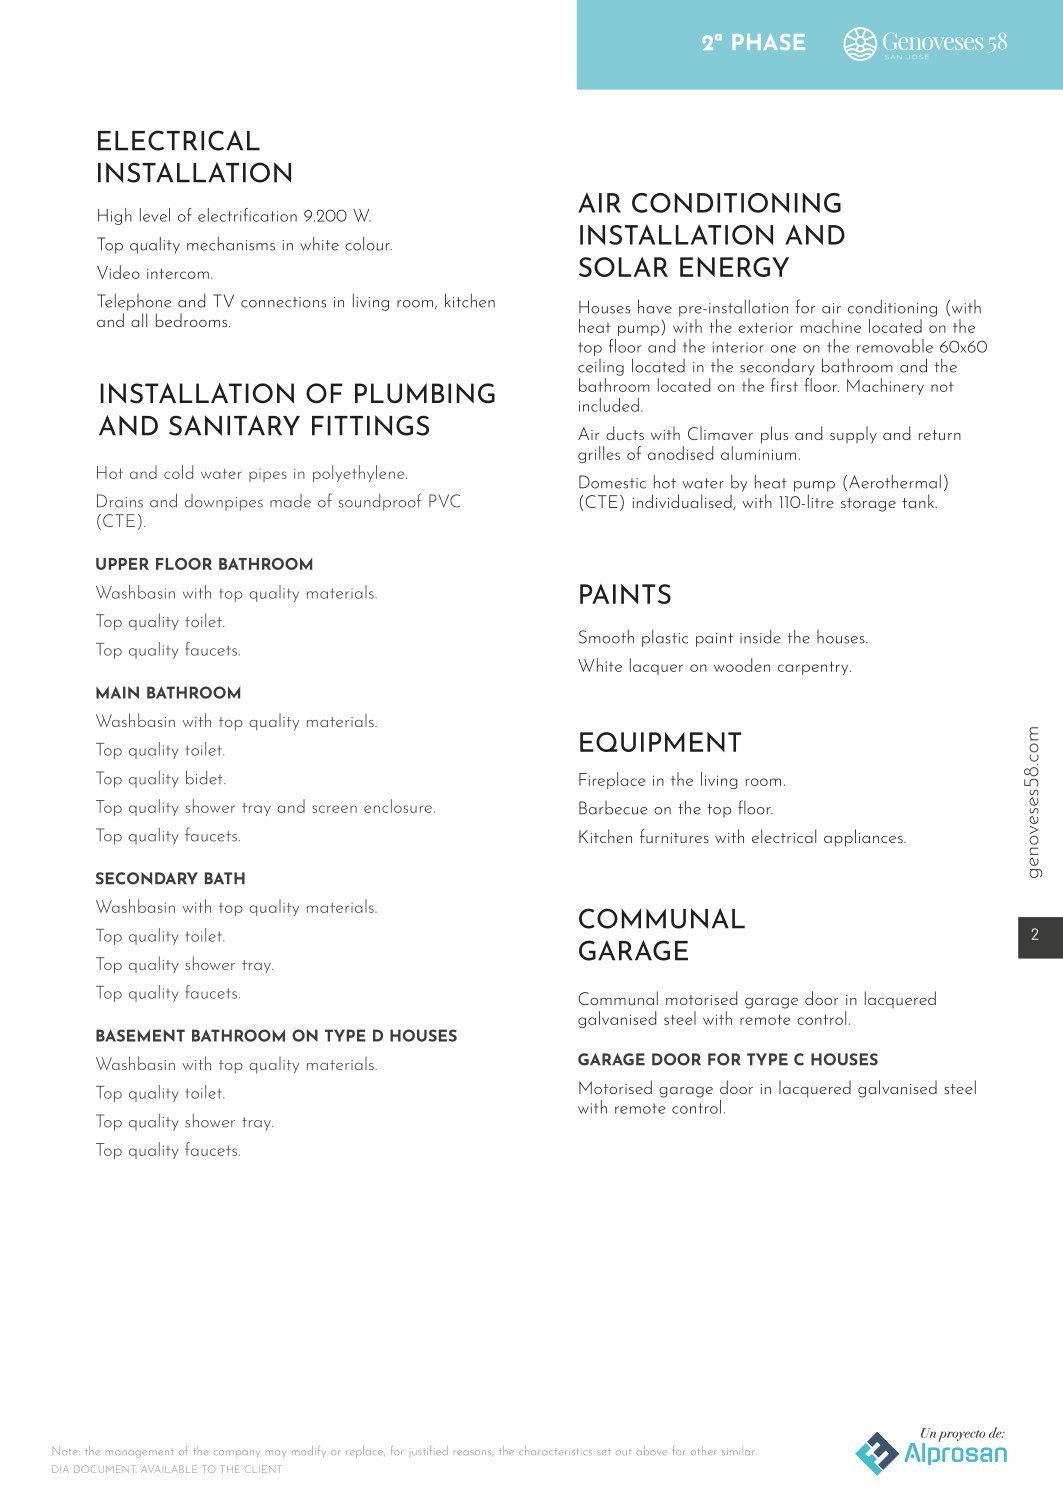 The width and height of the screenshot is (1063, 1504). What do you see at coordinates (368, 243) in the screenshot?
I see `colour` at bounding box center [368, 243].
